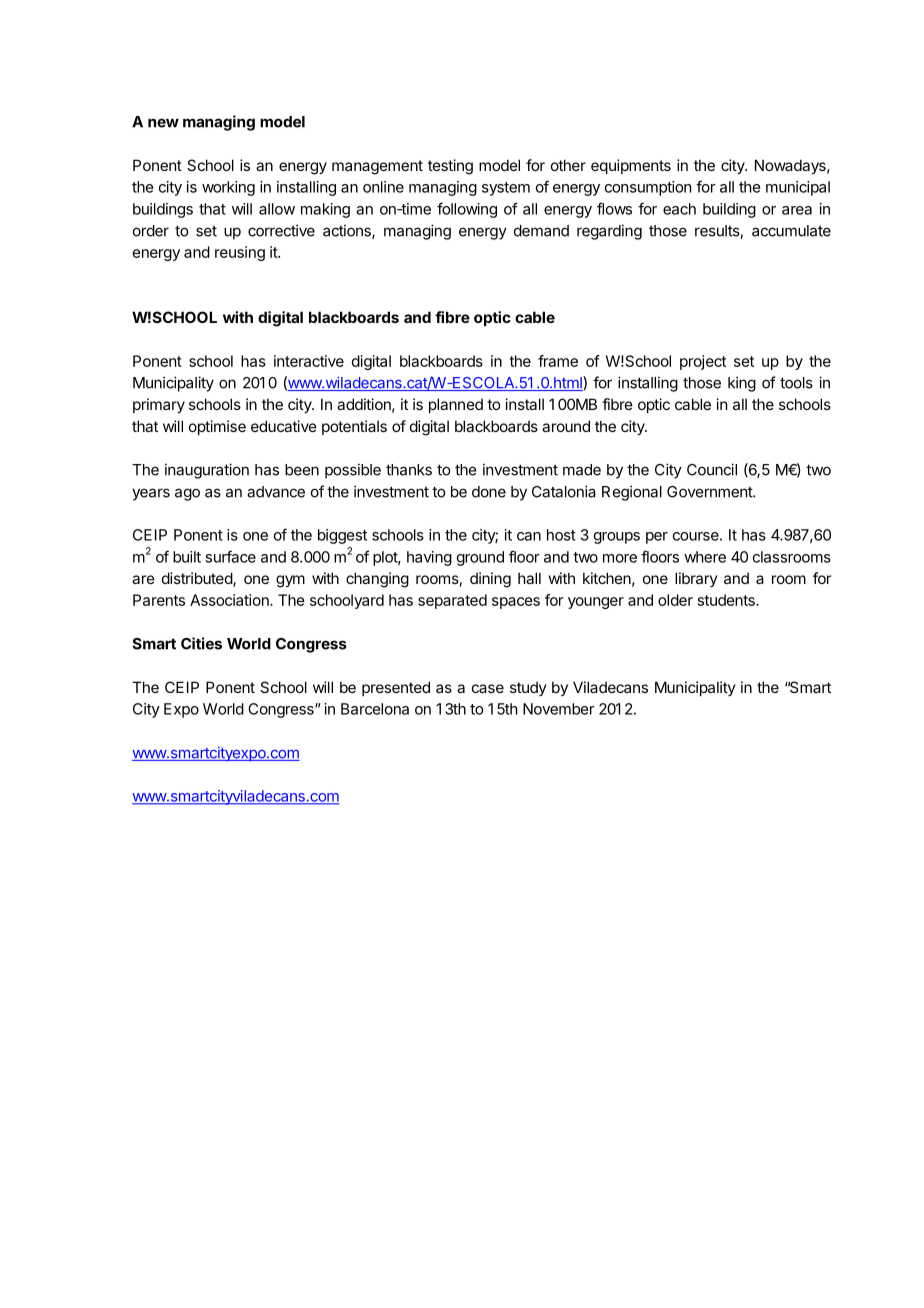  What do you see at coordinates (201, 643) in the image?
I see `Cities` at bounding box center [201, 643].
